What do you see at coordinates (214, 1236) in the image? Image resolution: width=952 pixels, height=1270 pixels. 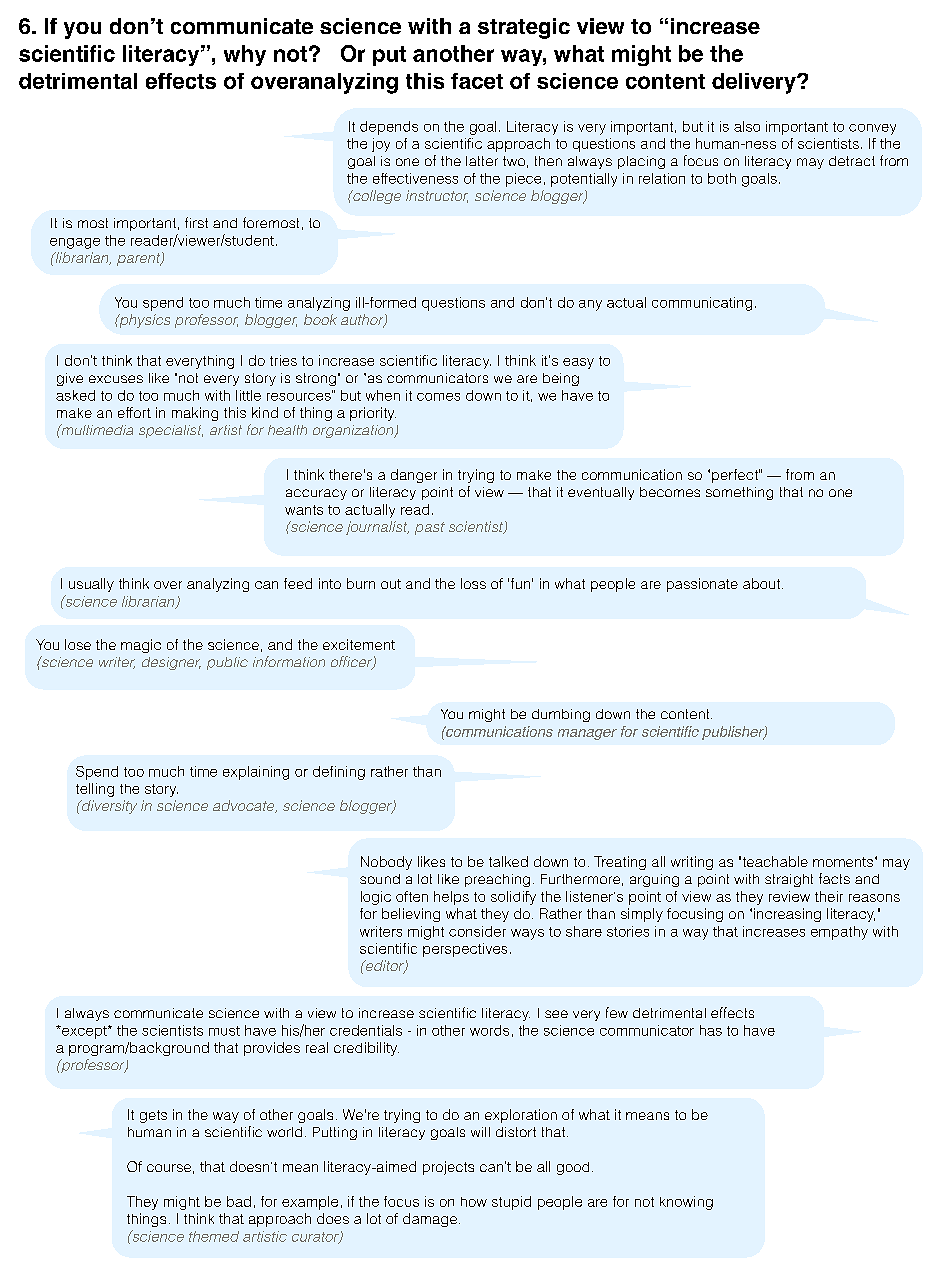 I see `themed` at bounding box center [214, 1236].
